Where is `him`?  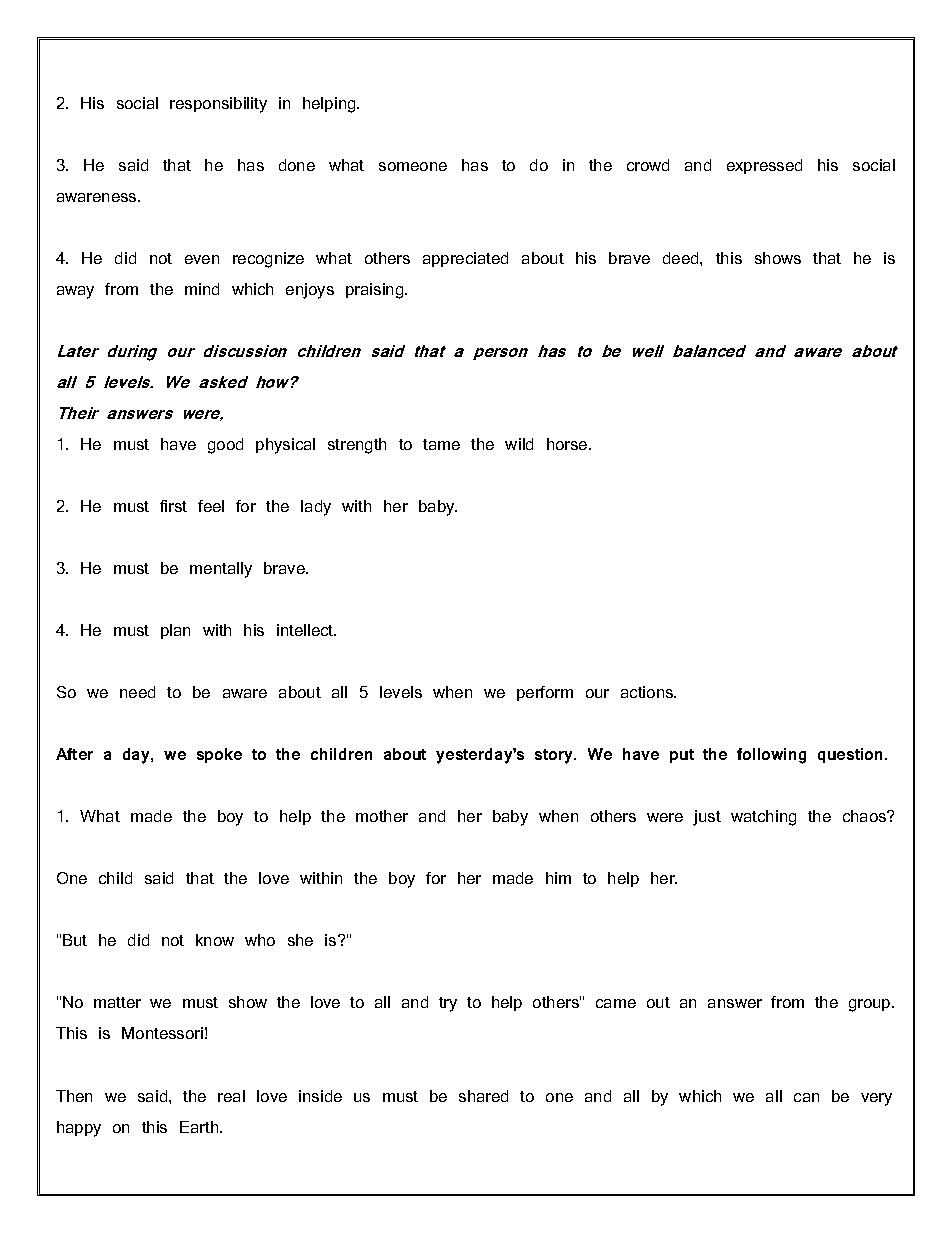
him is located at coordinates (558, 878).
